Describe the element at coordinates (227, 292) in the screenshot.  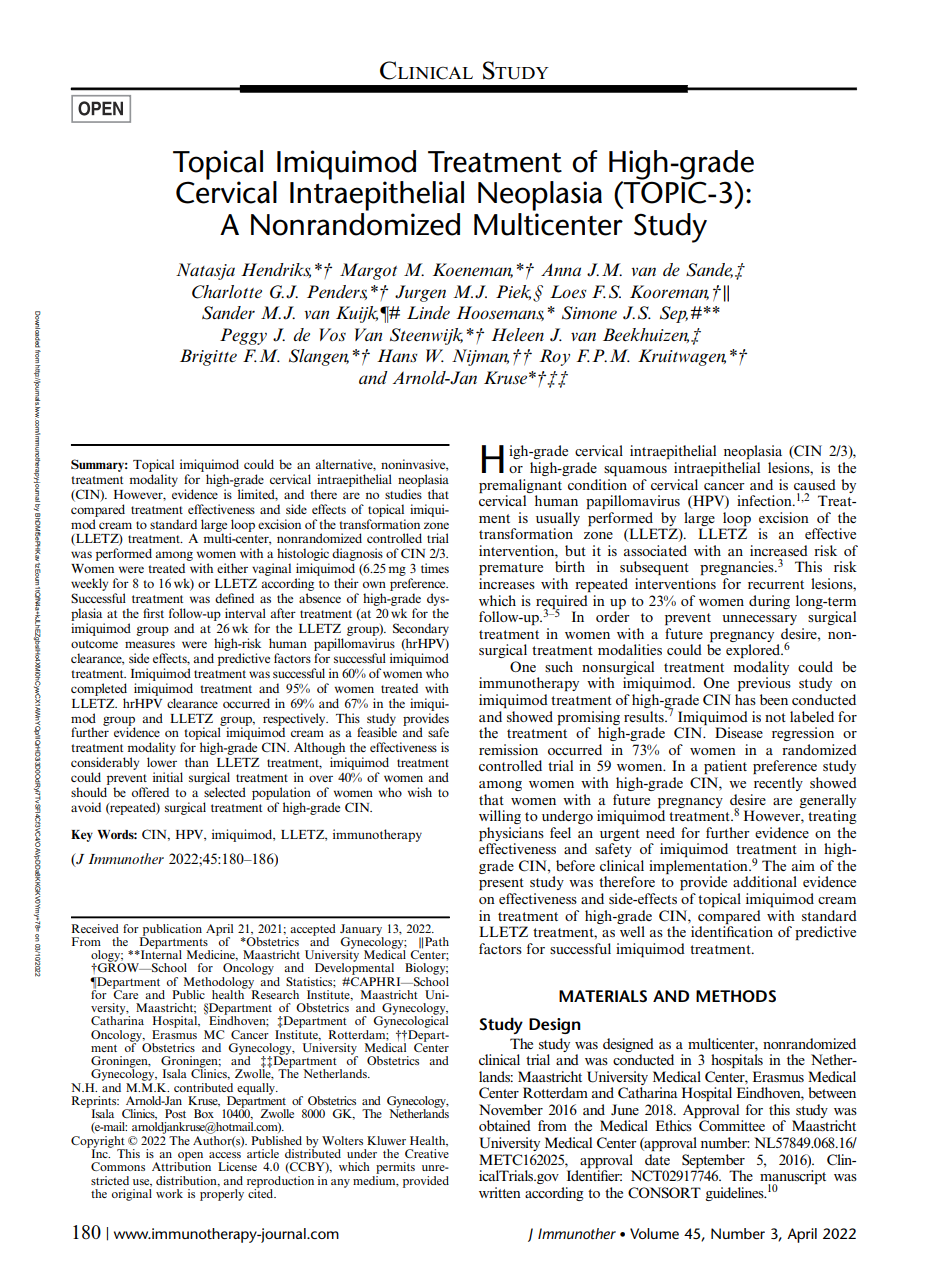
I see `Charlotte` at that location.
